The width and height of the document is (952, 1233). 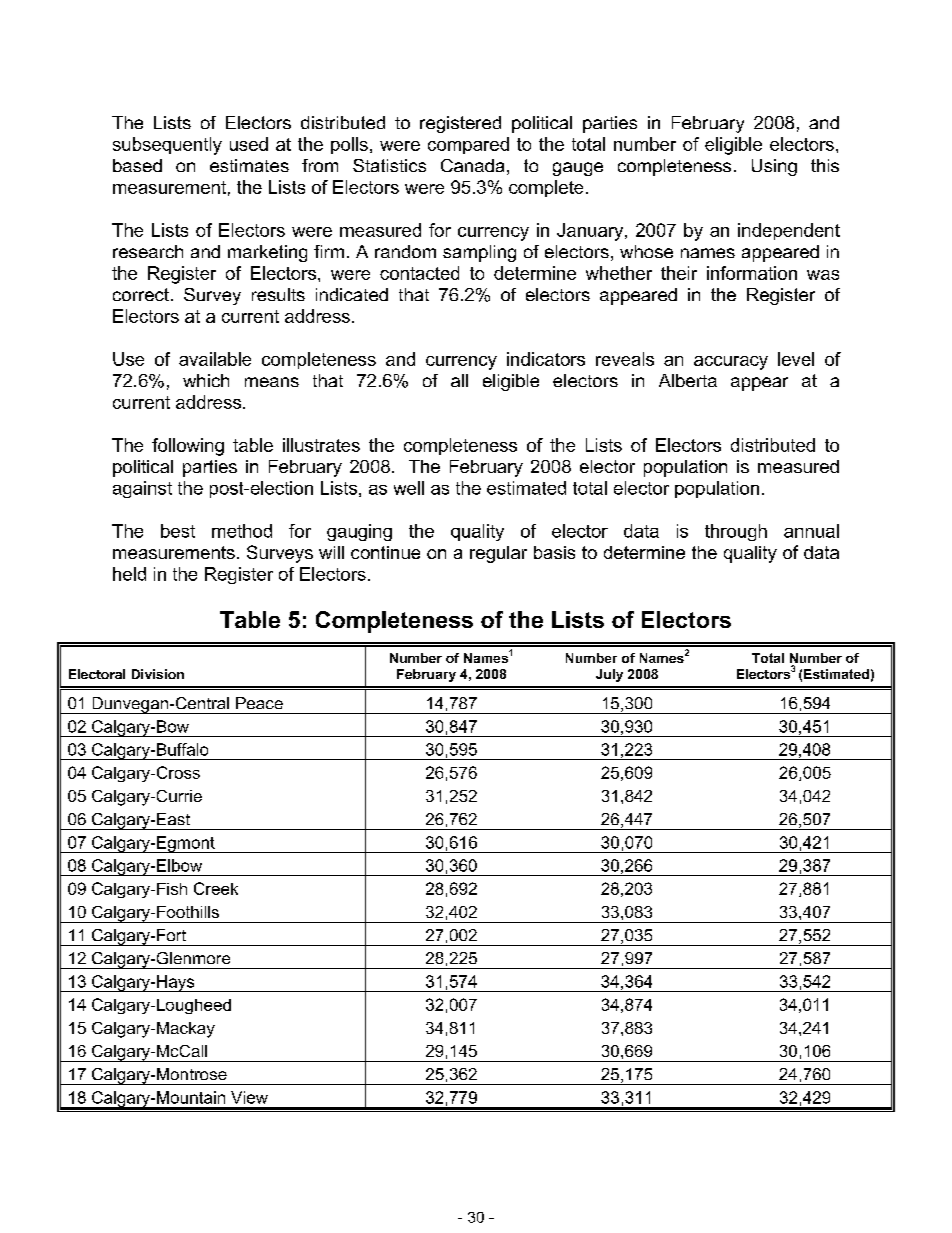 I want to click on annual, so click(x=811, y=531).
